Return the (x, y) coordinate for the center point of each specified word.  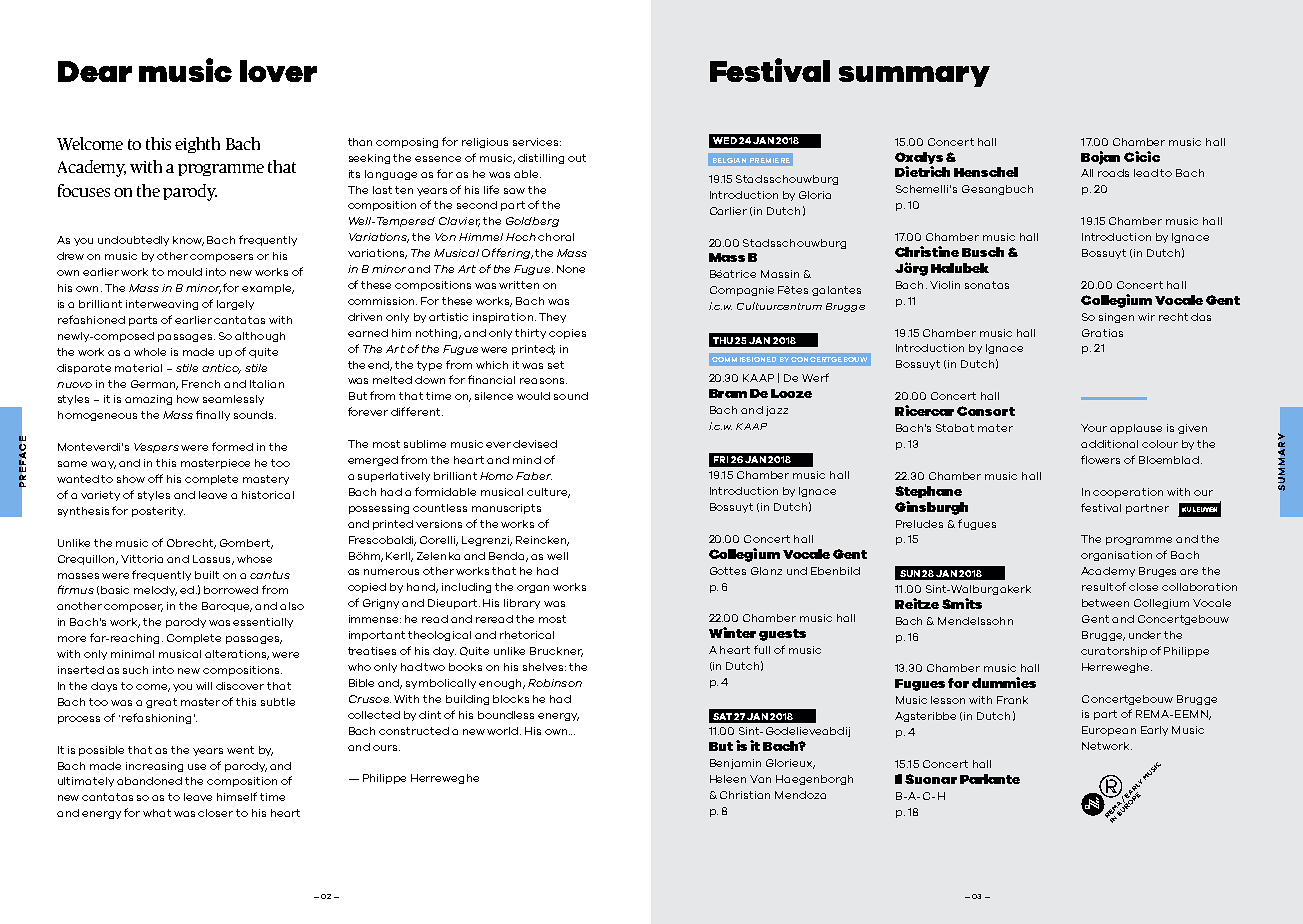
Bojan (1100, 158)
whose (254, 559)
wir (1146, 317)
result (1099, 587)
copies (567, 334)
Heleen (728, 779)
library (522, 604)
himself (237, 796)
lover (278, 71)
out (577, 158)
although (260, 337)
